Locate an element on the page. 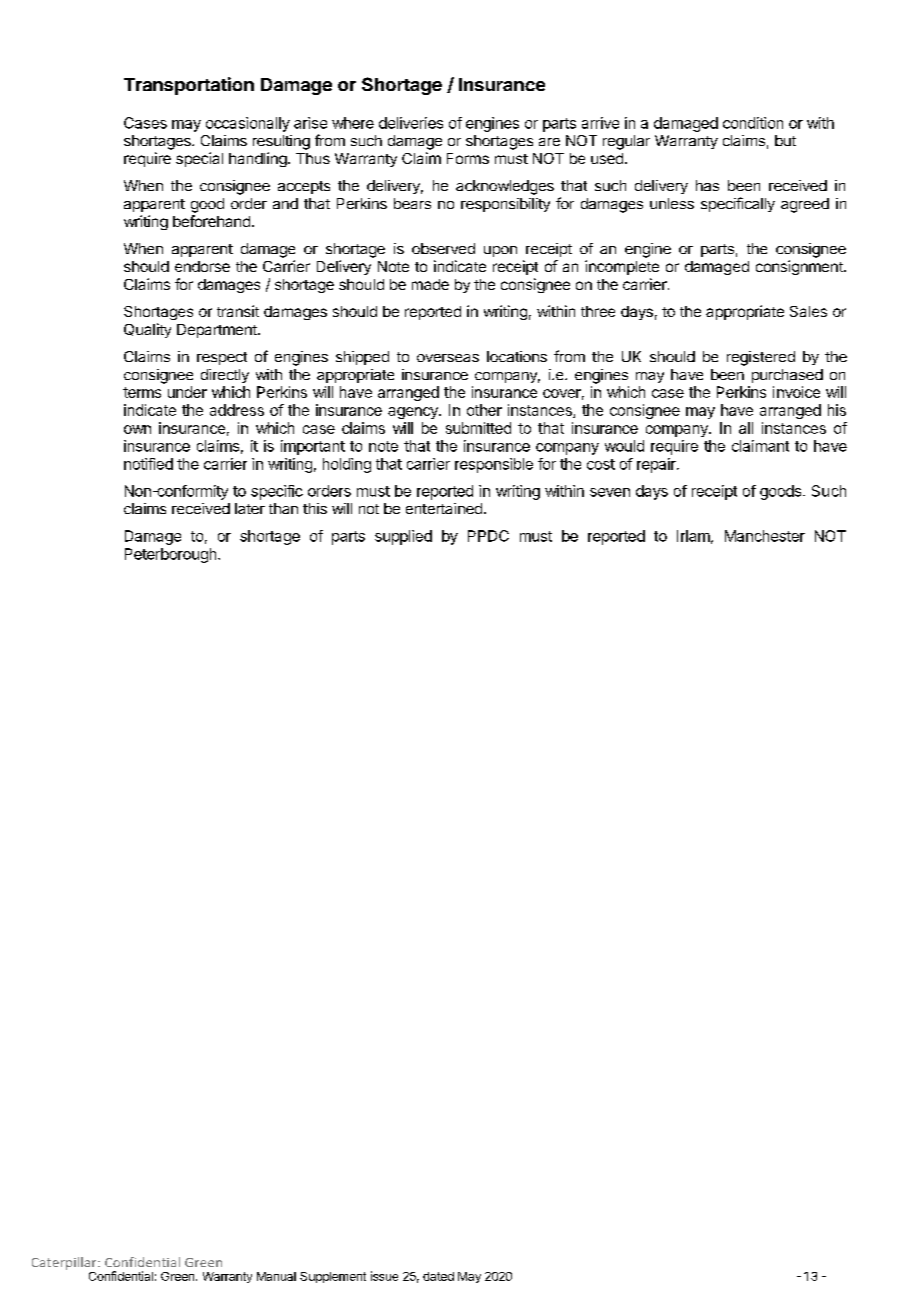 The image size is (924, 1308). condition is located at coordinates (753, 123).
